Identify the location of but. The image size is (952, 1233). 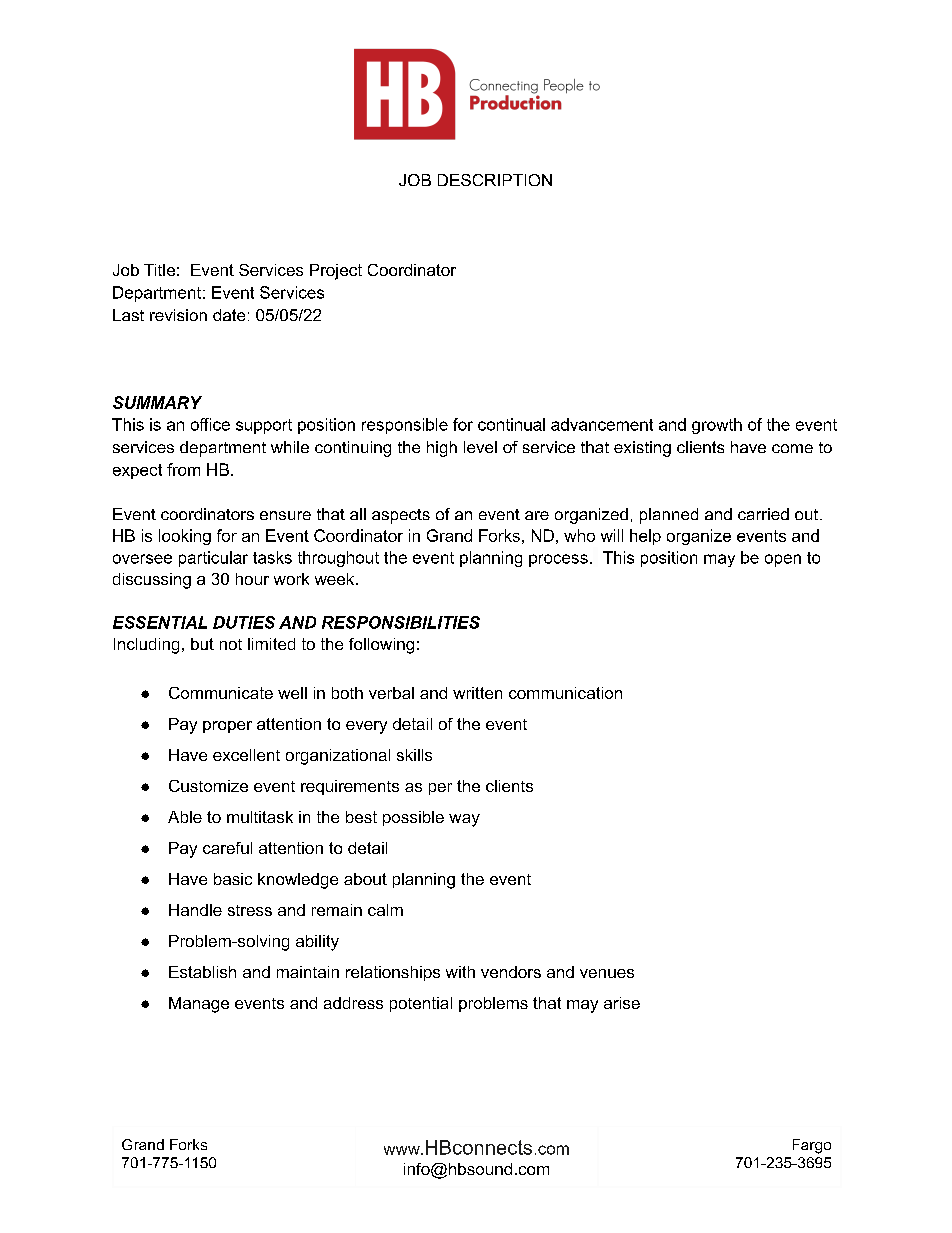
(202, 644).
